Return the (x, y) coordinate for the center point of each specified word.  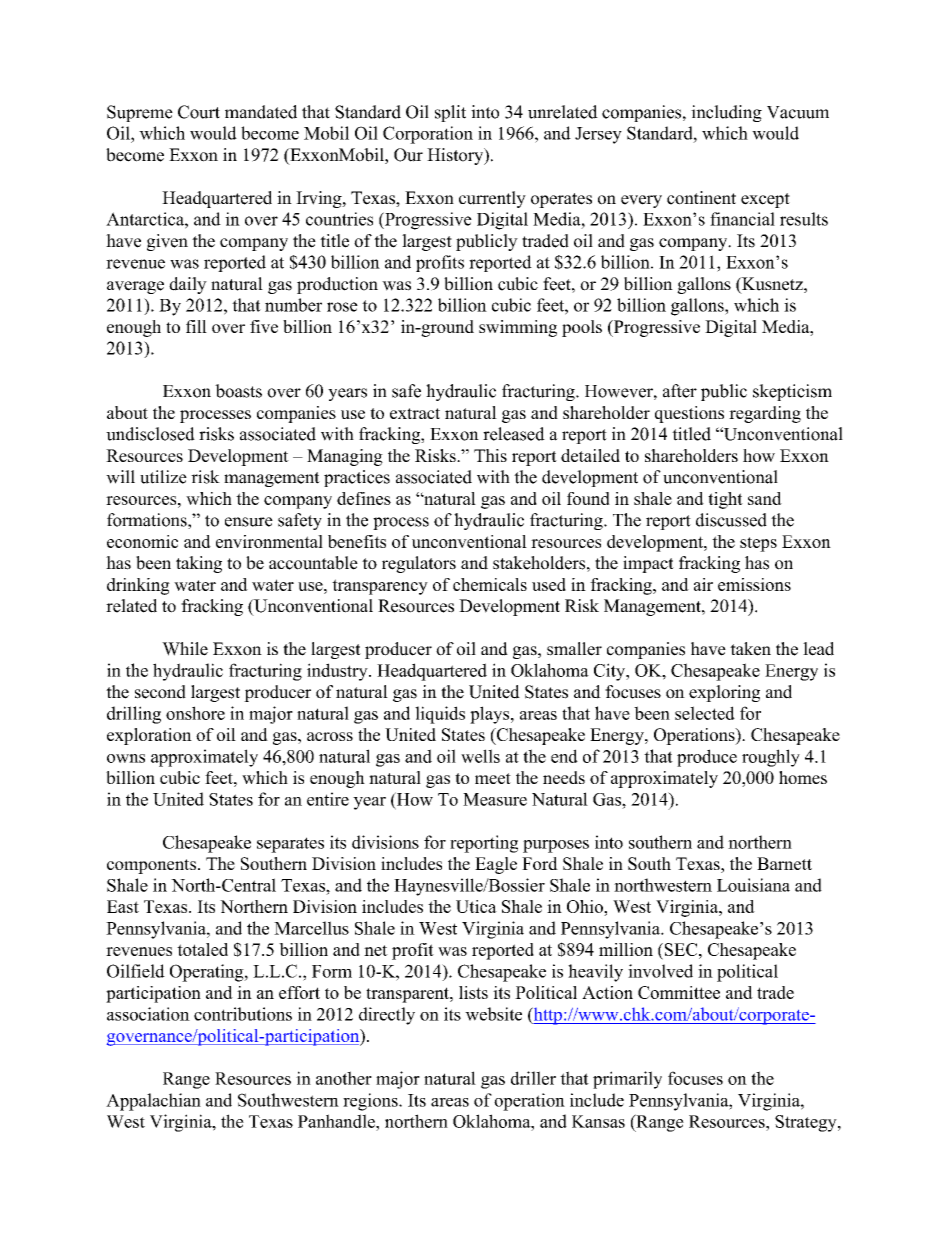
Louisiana (753, 885)
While (185, 649)
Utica (476, 906)
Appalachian (153, 1102)
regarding (765, 414)
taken (750, 649)
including (726, 113)
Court (199, 112)
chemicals (490, 584)
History (456, 156)
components (151, 866)
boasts (238, 391)
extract (415, 413)
